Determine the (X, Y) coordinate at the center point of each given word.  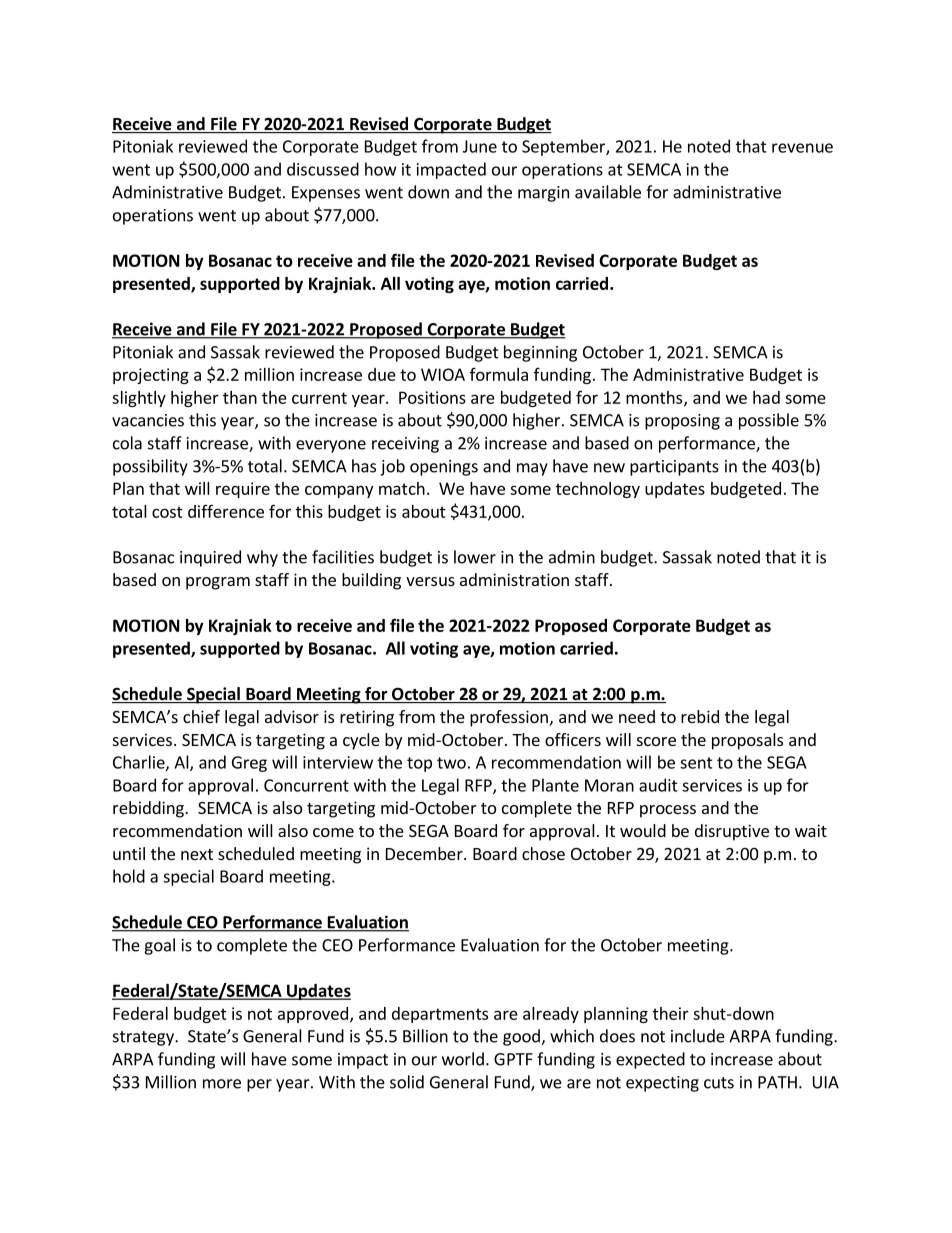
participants (674, 468)
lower (475, 557)
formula (499, 374)
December (425, 853)
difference (226, 511)
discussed (323, 169)
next (197, 854)
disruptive (732, 832)
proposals (747, 741)
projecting (151, 376)
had (766, 397)
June (480, 146)
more (222, 1084)
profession (509, 718)
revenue (802, 148)
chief (201, 716)
